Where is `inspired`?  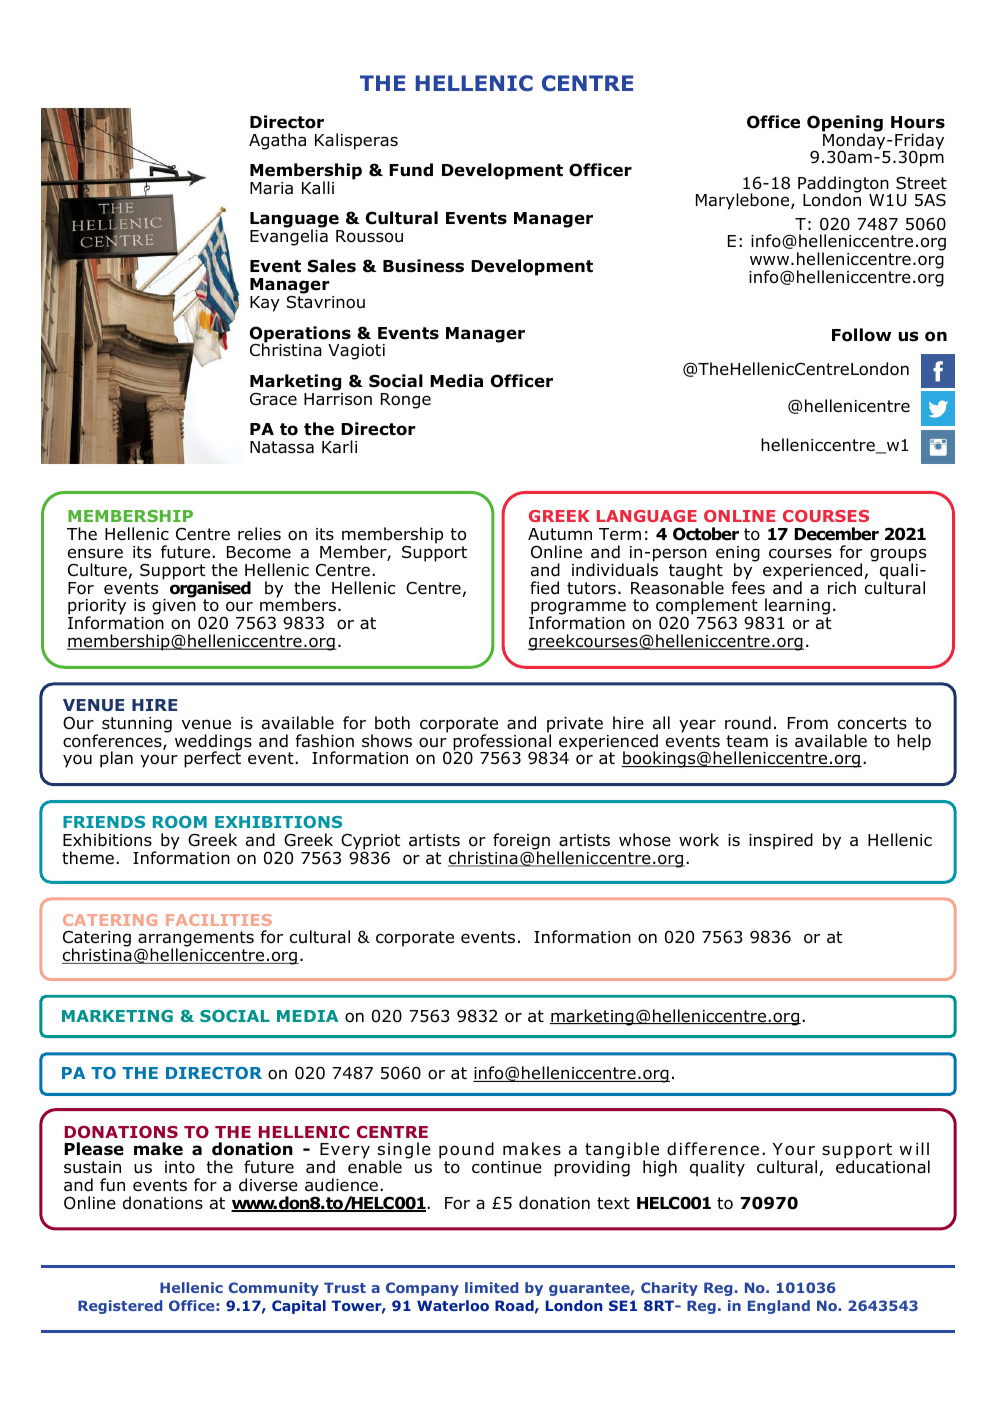 inspired is located at coordinates (781, 841).
